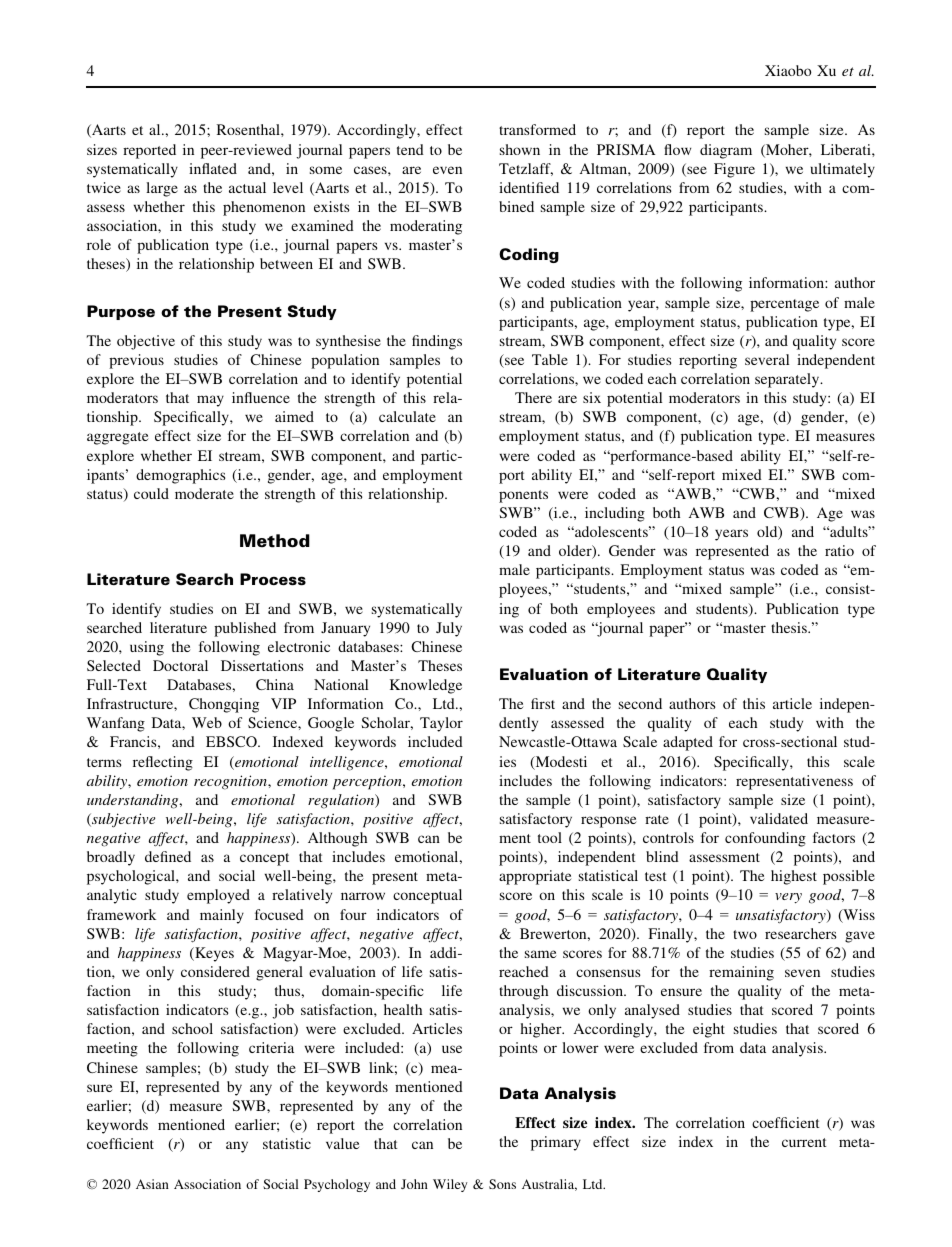  Describe the element at coordinates (535, 877) in the image. I see `appropriate` at that location.
